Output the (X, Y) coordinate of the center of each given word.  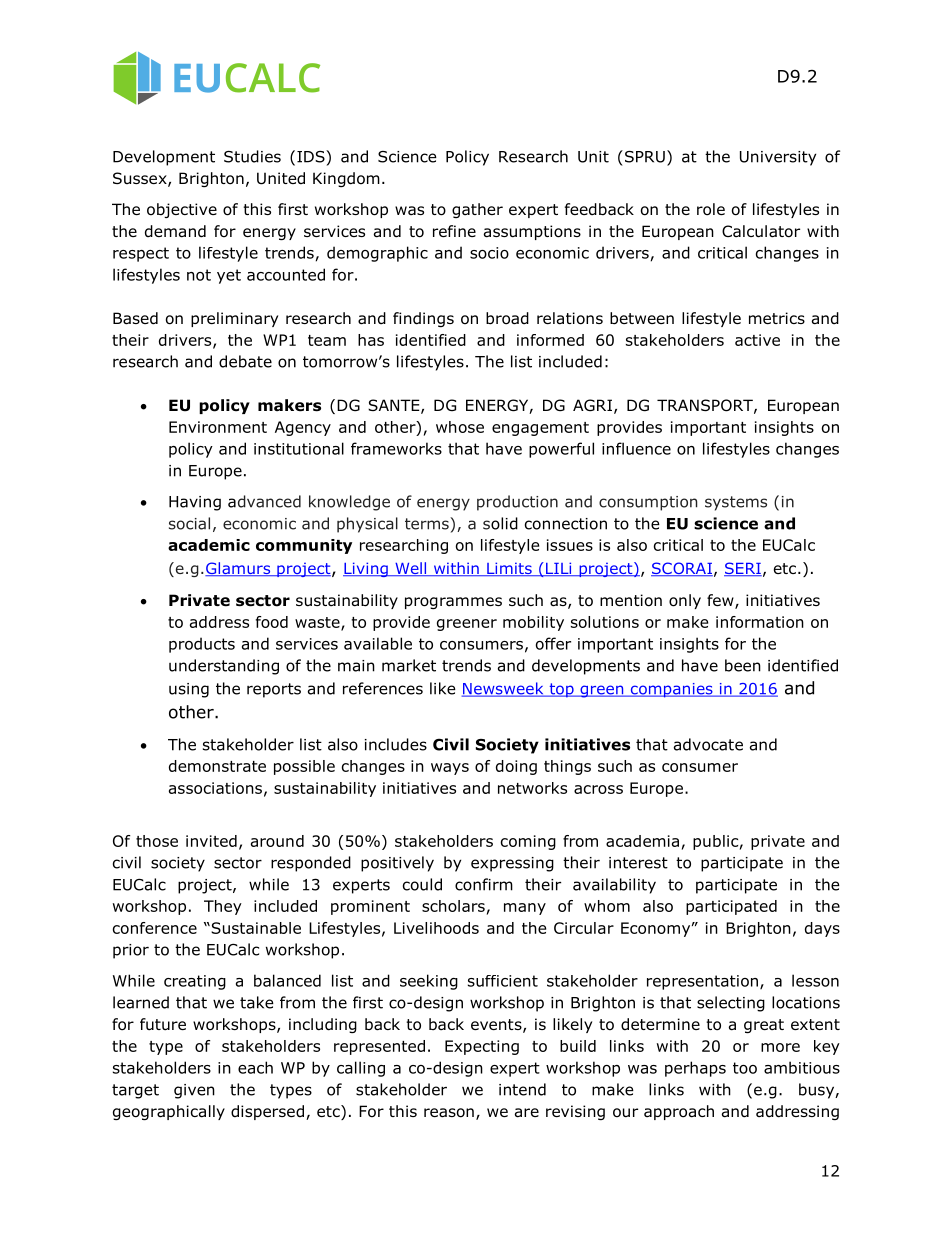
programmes (453, 603)
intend (522, 1089)
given (194, 1091)
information (760, 622)
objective (182, 210)
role (711, 209)
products (202, 645)
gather (477, 210)
